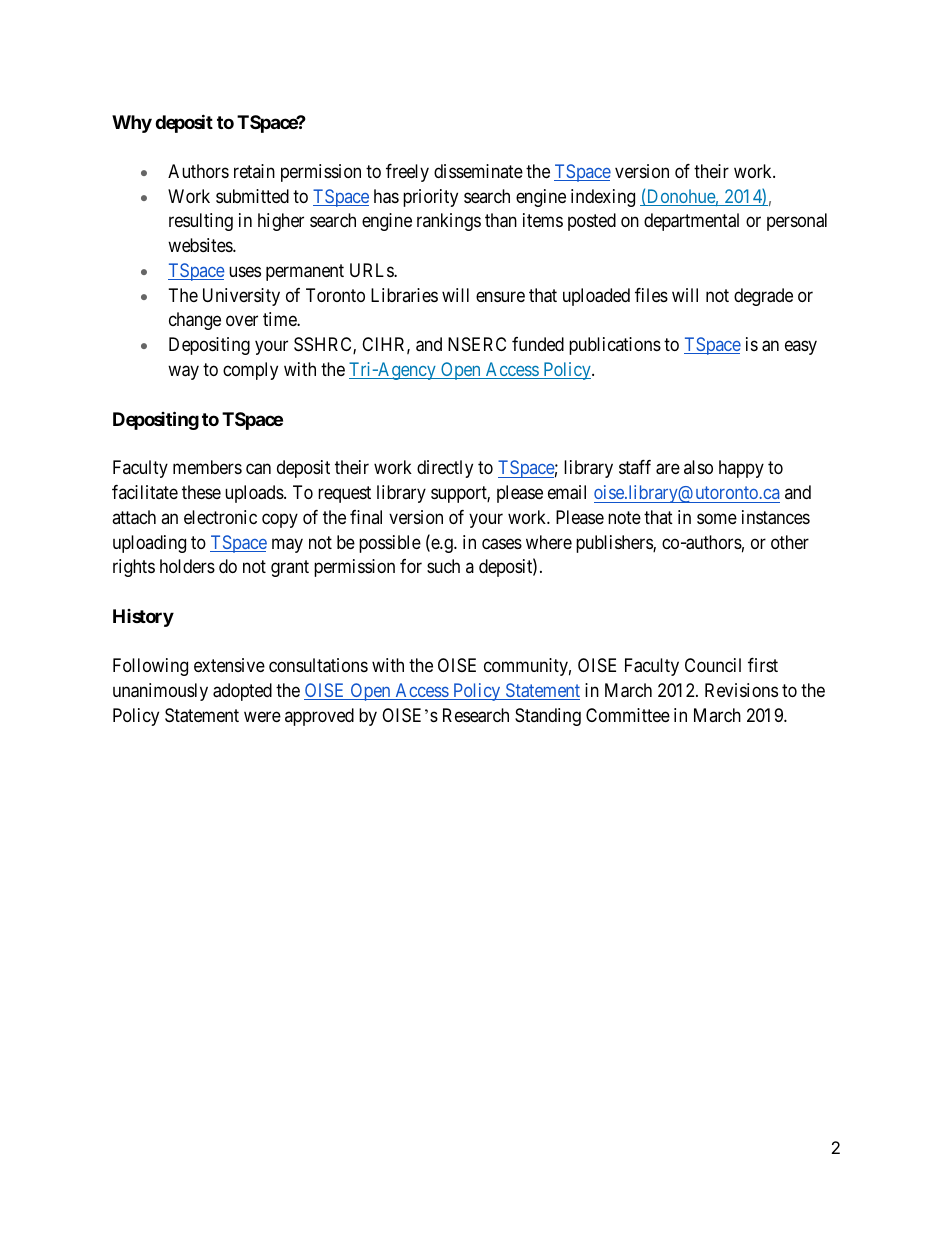  I want to click on disseminate, so click(478, 171).
